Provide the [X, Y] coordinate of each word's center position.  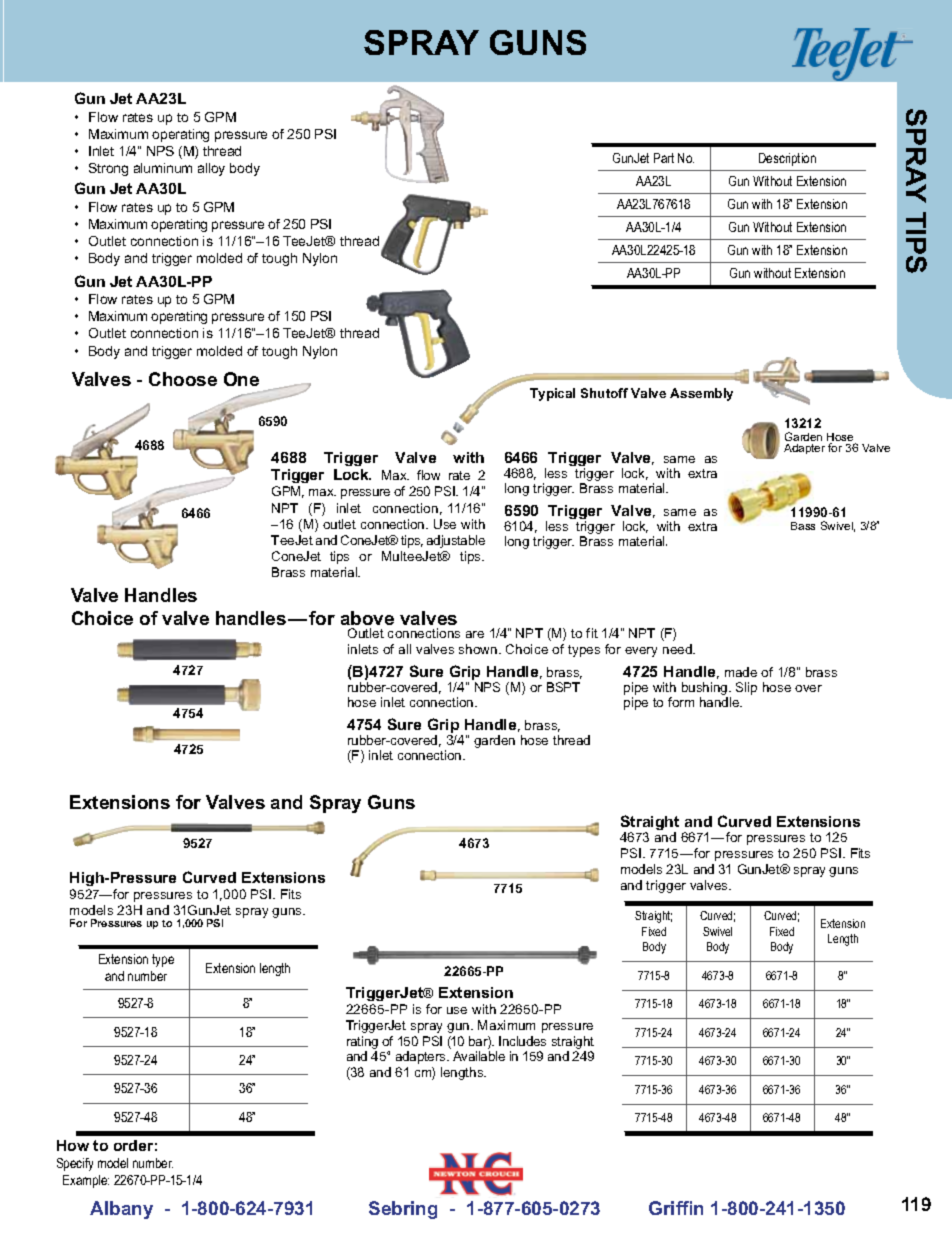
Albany [121, 1210]
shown [479, 649]
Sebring [403, 1210]
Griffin [676, 1208]
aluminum [163, 168]
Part [664, 158]
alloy [211, 169]
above [367, 618]
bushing [706, 690]
